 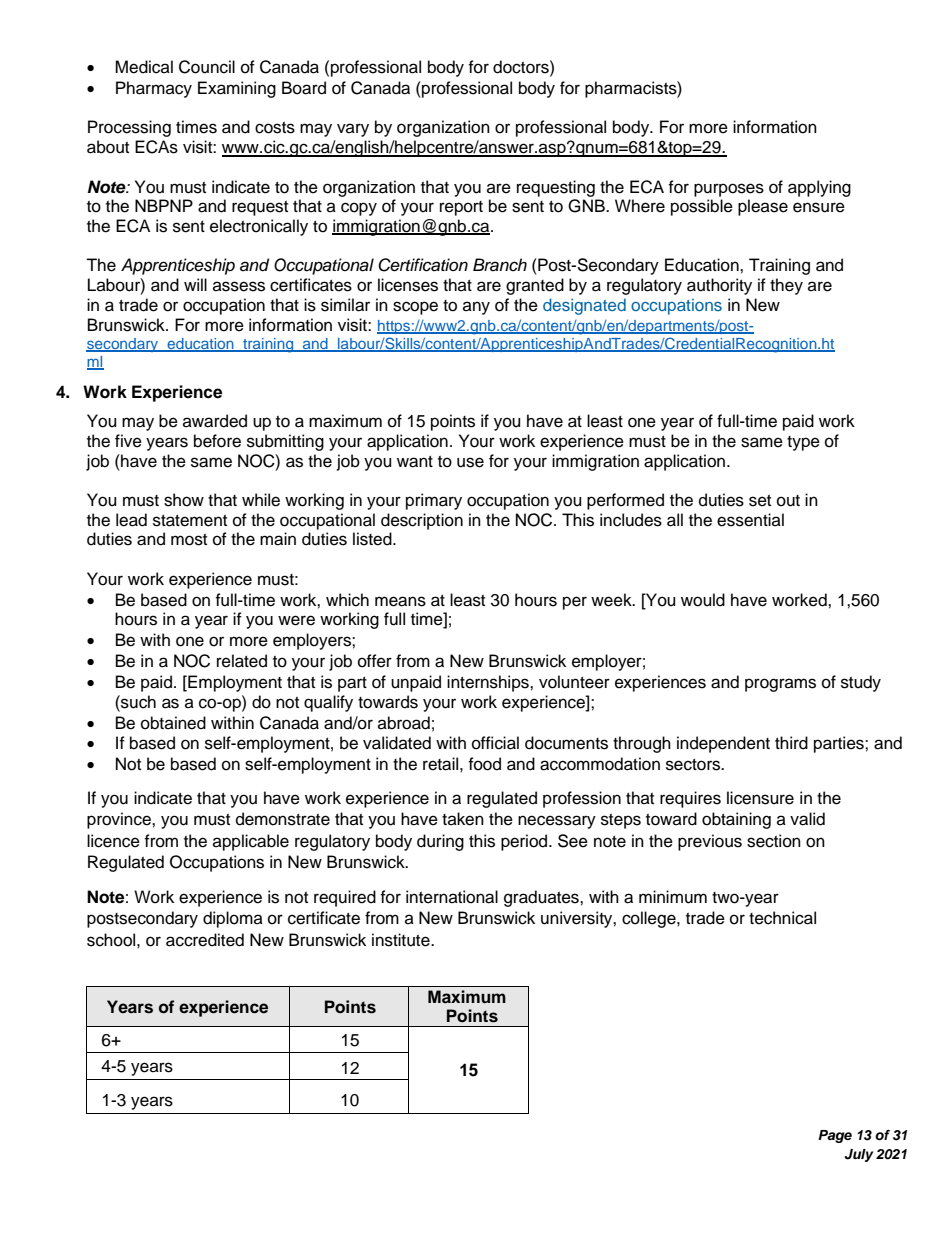 I want to click on programs, so click(x=780, y=685).
